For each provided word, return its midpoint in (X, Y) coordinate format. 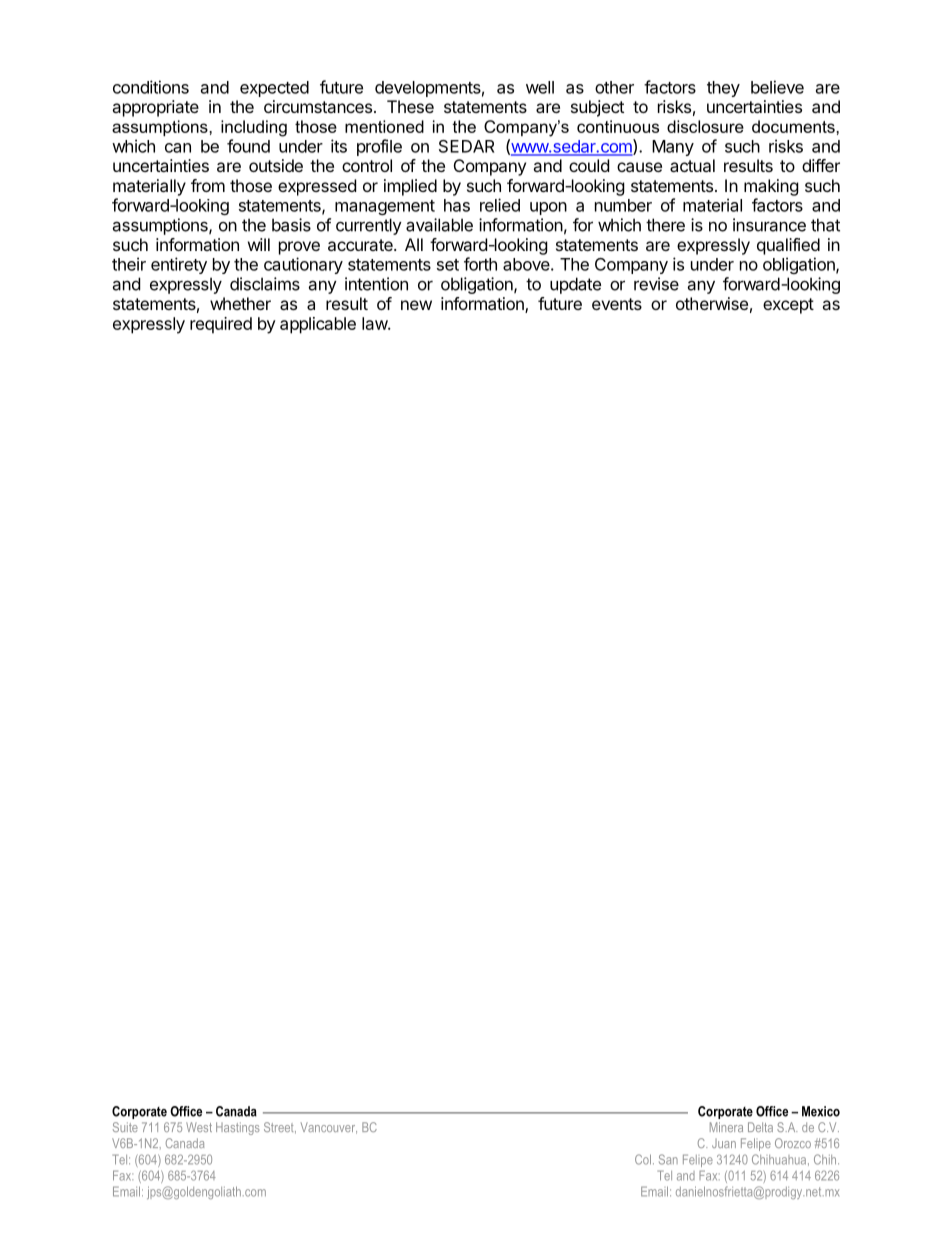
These (410, 106)
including (254, 128)
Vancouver (329, 1128)
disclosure (705, 126)
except (788, 306)
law (375, 323)
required (221, 325)
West (199, 1127)
